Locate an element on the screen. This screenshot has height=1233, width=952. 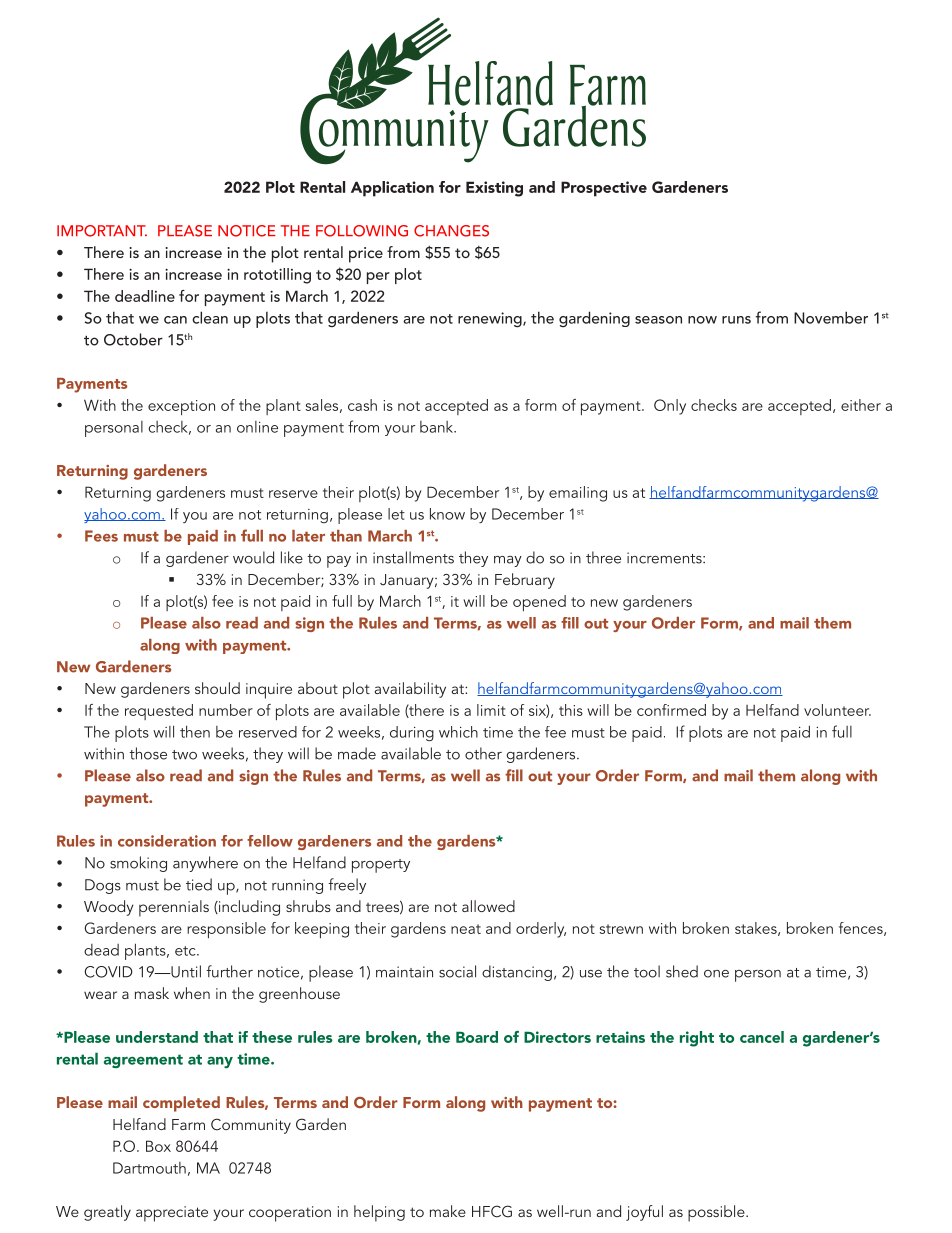
runs is located at coordinates (736, 320).
